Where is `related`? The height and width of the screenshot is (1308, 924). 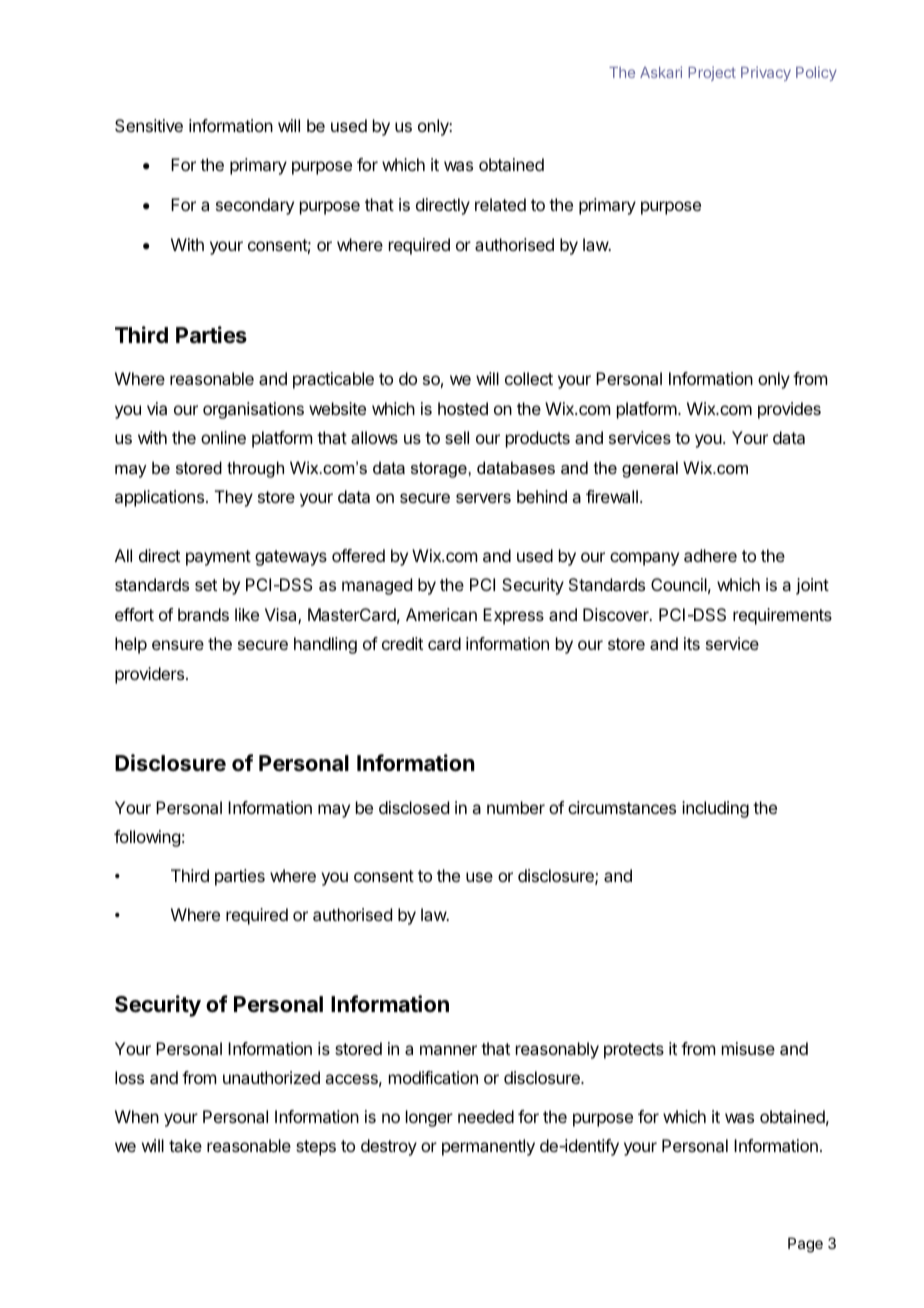 related is located at coordinates (500, 204).
